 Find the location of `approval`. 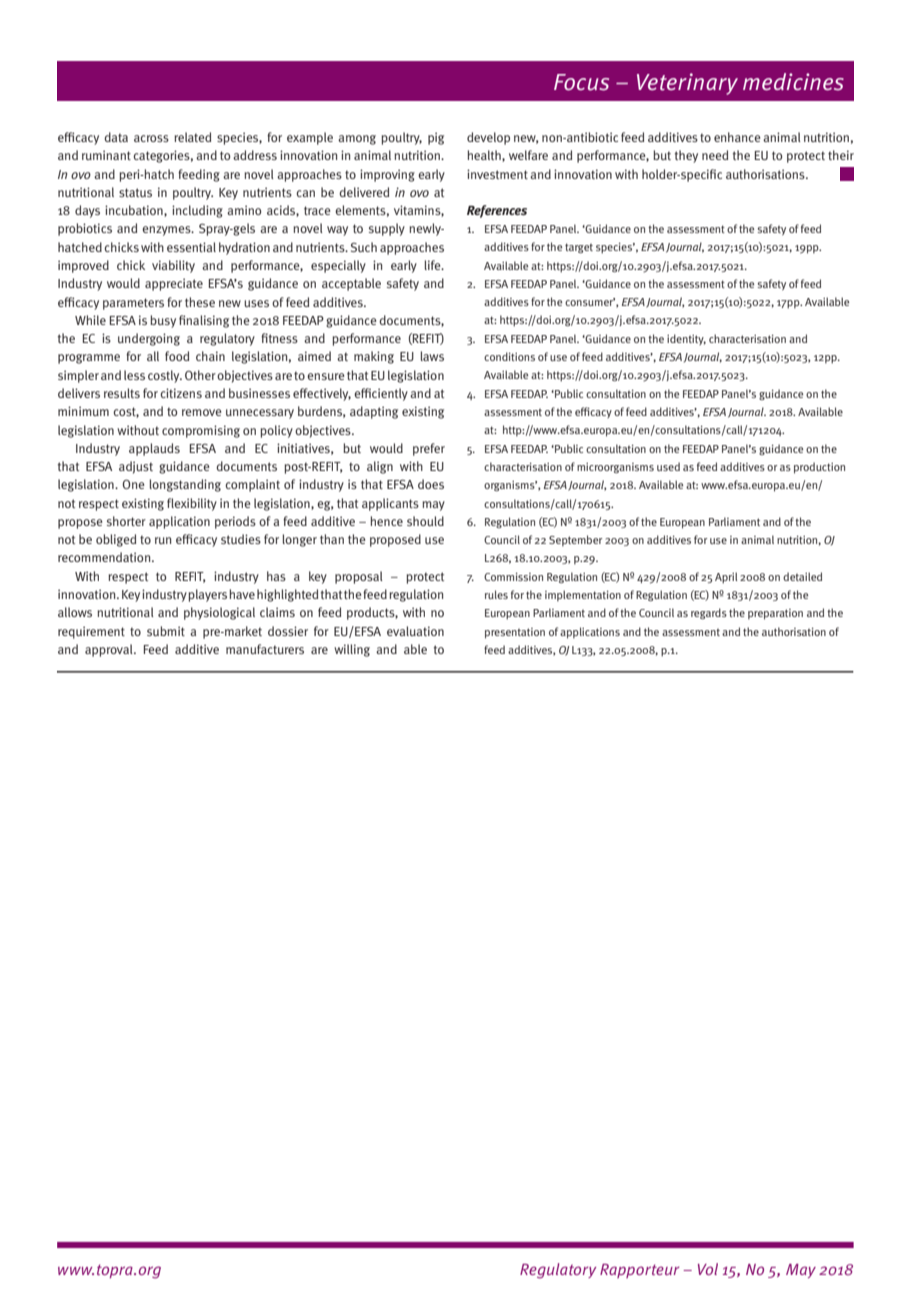

approval is located at coordinates (110, 650).
